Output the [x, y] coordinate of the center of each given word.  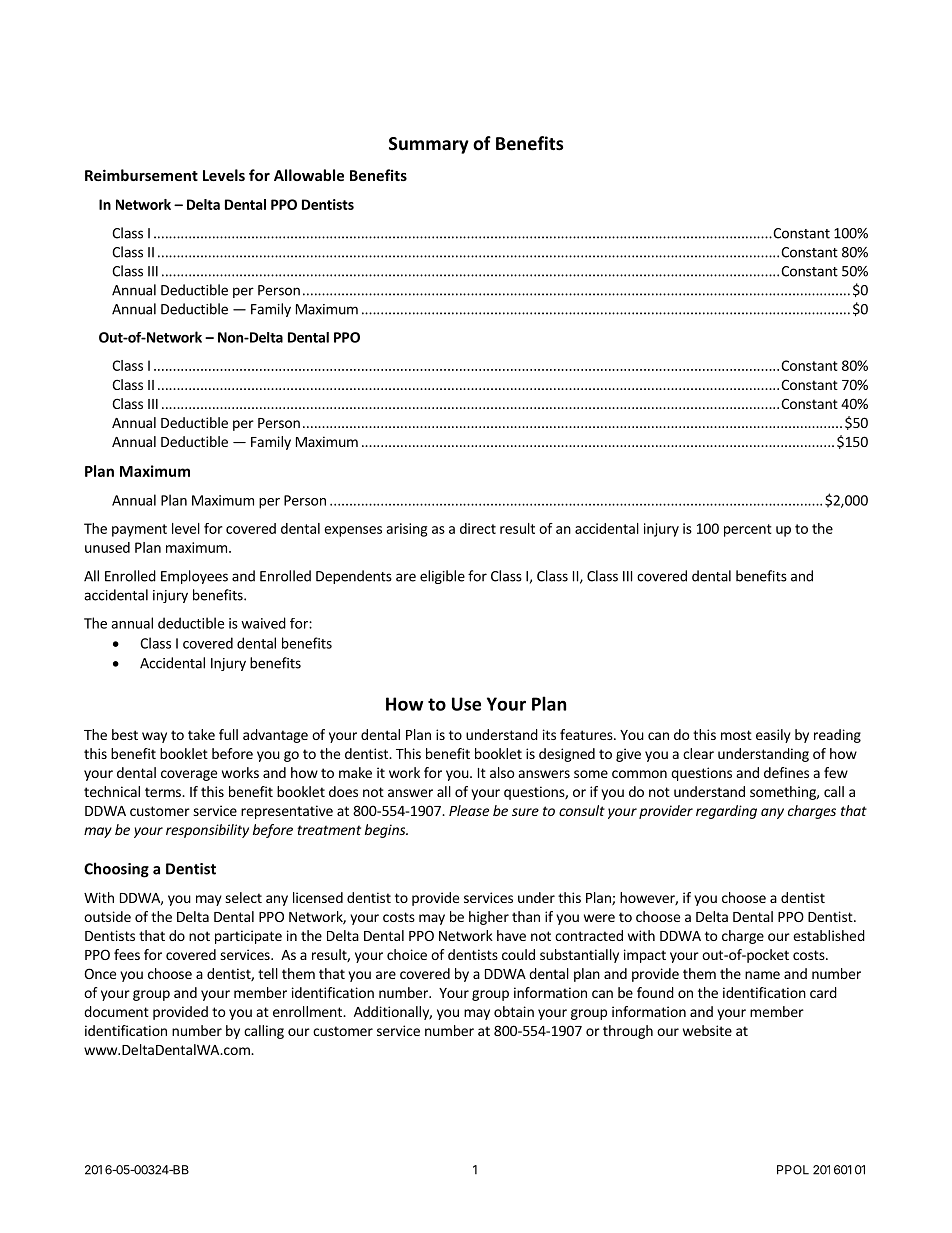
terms [164, 792]
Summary [429, 145]
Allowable [309, 175]
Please [469, 810]
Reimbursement [141, 175]
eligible [442, 577]
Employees [194, 577]
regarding [726, 812]
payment [139, 530]
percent [748, 530]
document [116, 1011]
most [736, 735]
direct [478, 528]
